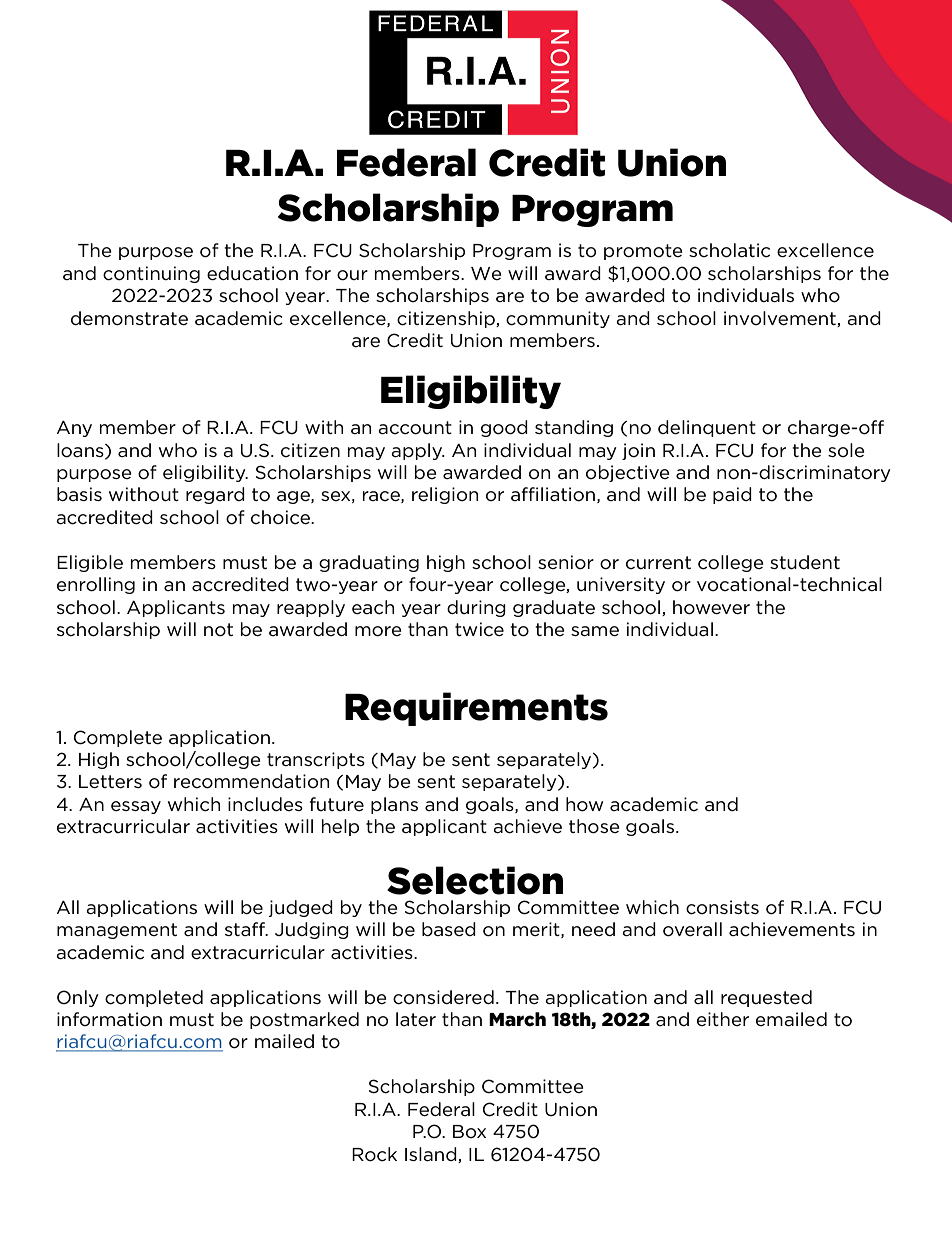 This screenshot has height=1233, width=952. I want to click on information, so click(109, 1019).
